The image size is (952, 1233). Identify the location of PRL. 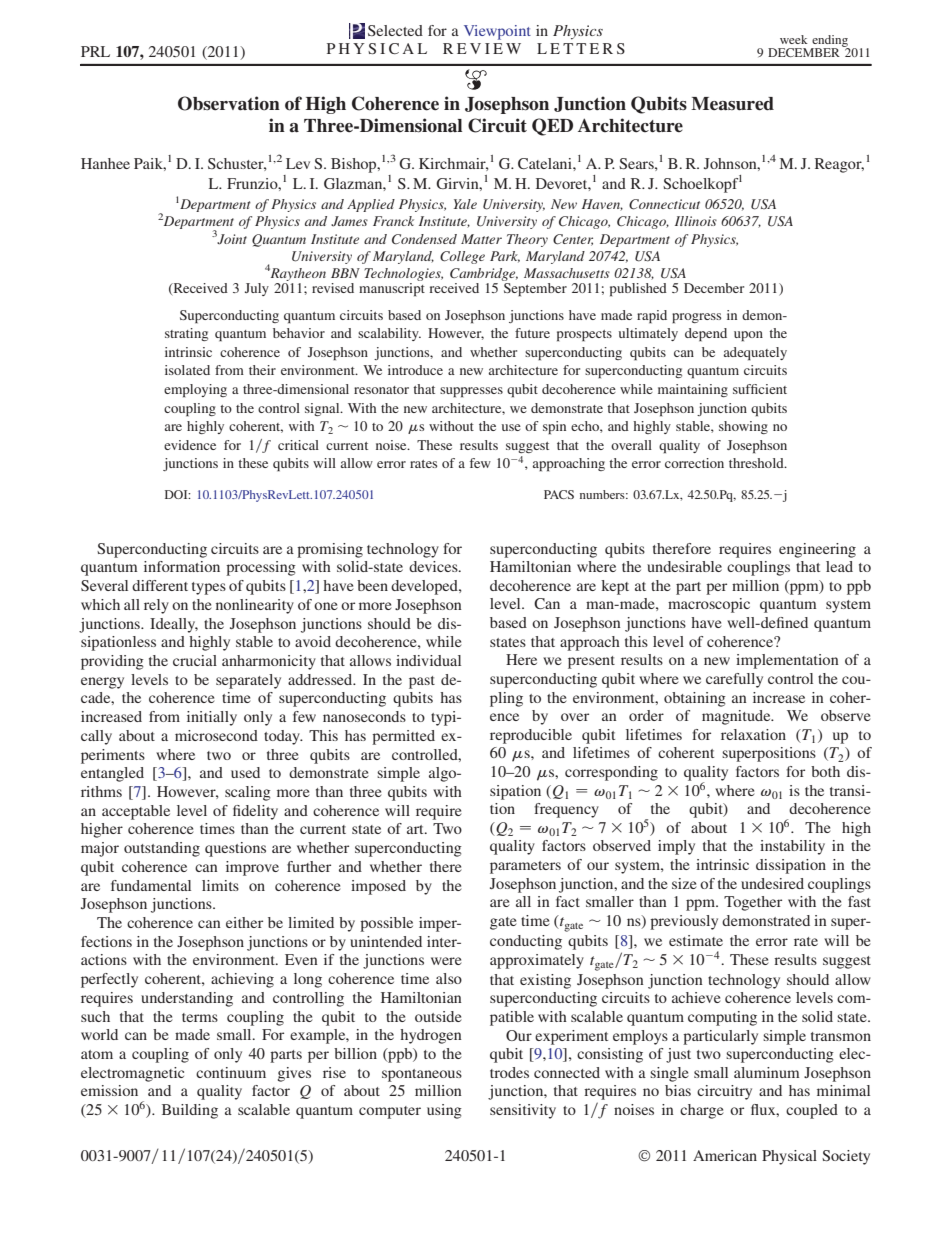
(95, 51).
